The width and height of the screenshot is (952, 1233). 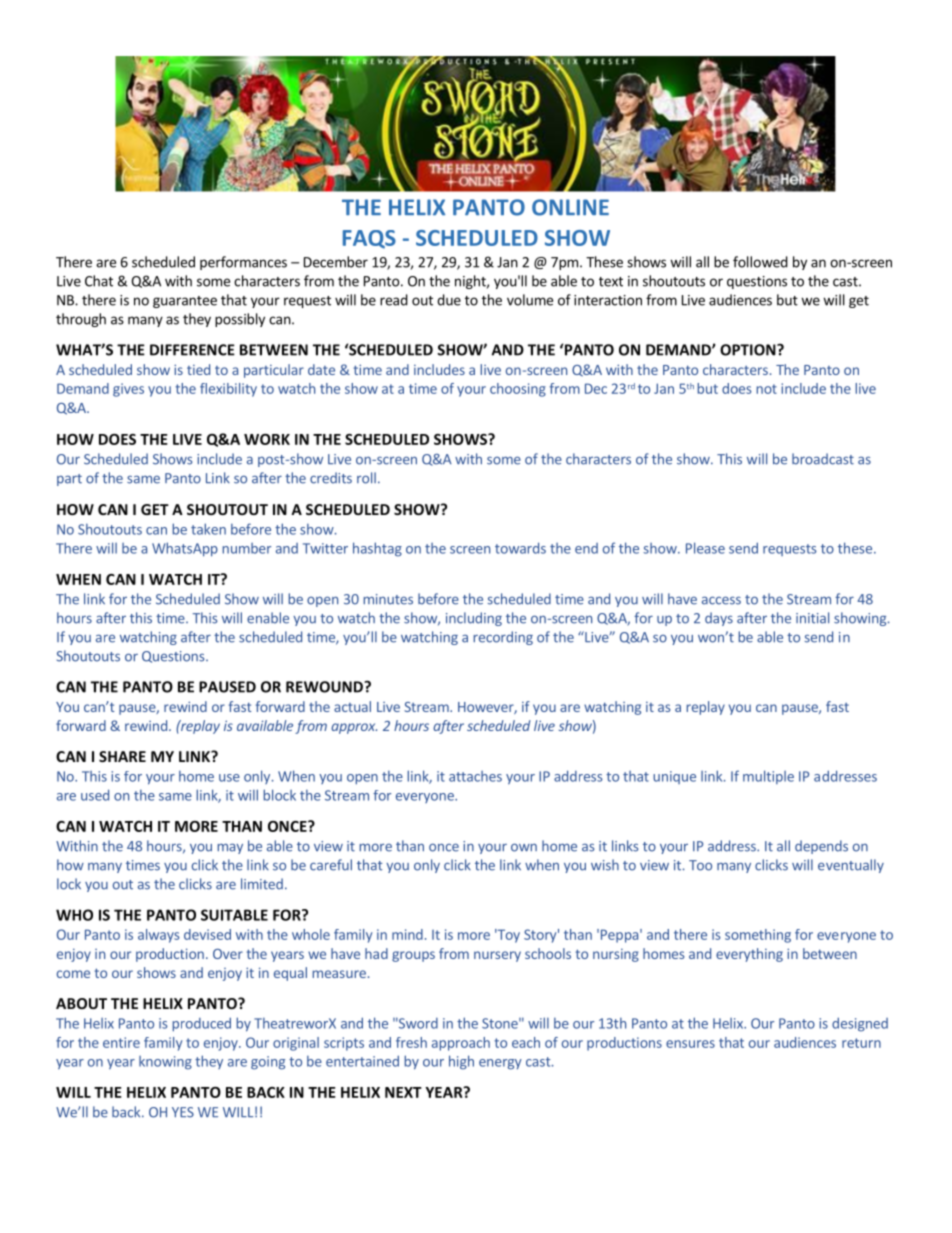 What do you see at coordinates (326, 687) in the screenshot?
I see `REWOUND` at bounding box center [326, 687].
